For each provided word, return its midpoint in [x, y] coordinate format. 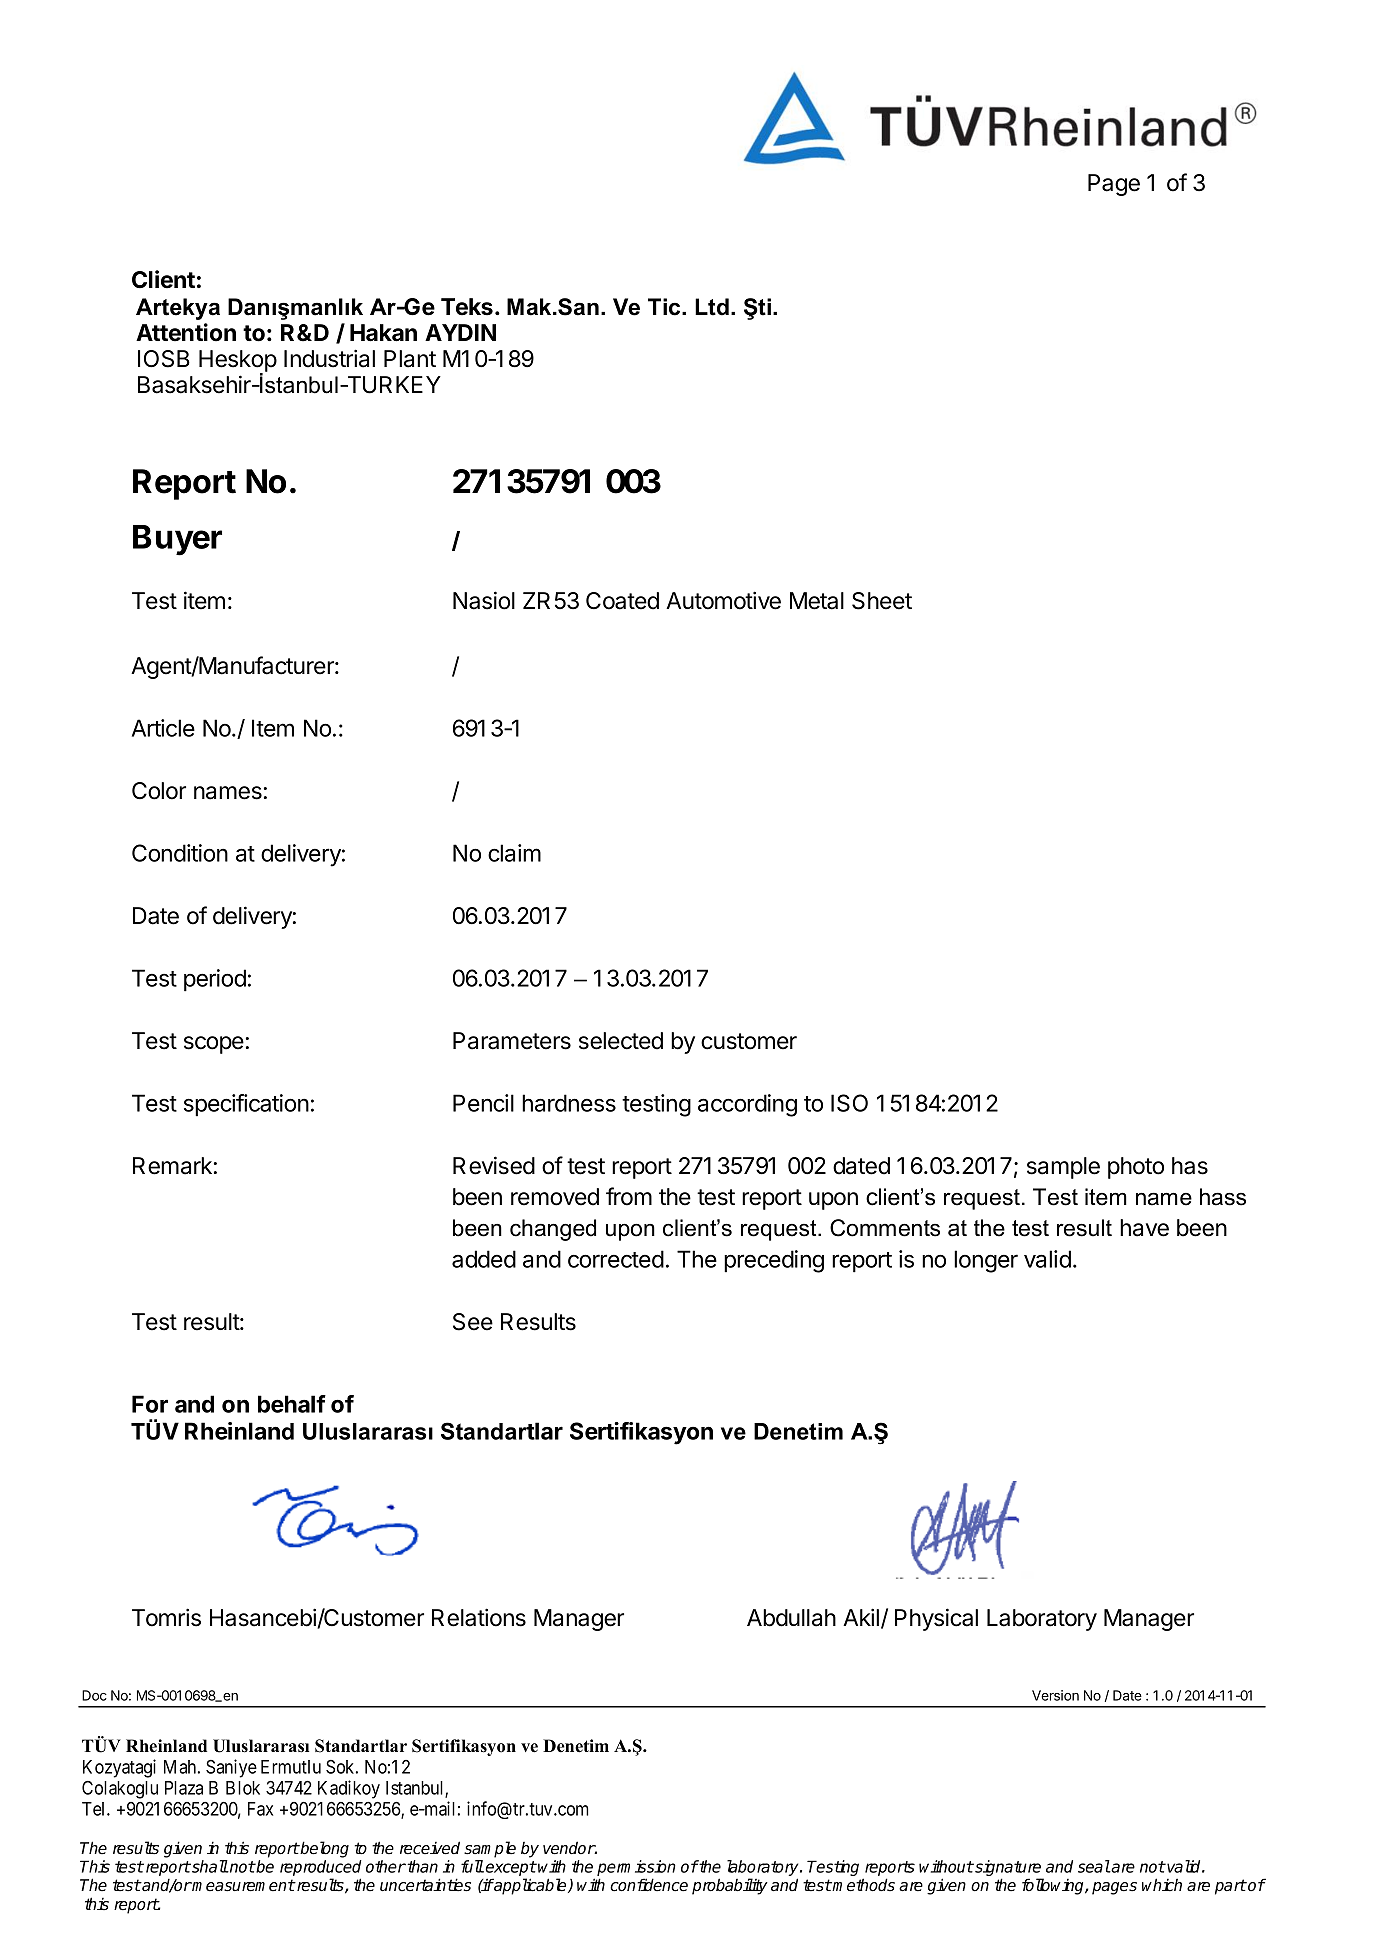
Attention [186, 332]
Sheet [882, 601]
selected [621, 1041]
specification [246, 1105]
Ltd [712, 307]
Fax [260, 1809]
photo [1136, 1168]
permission [636, 1869]
